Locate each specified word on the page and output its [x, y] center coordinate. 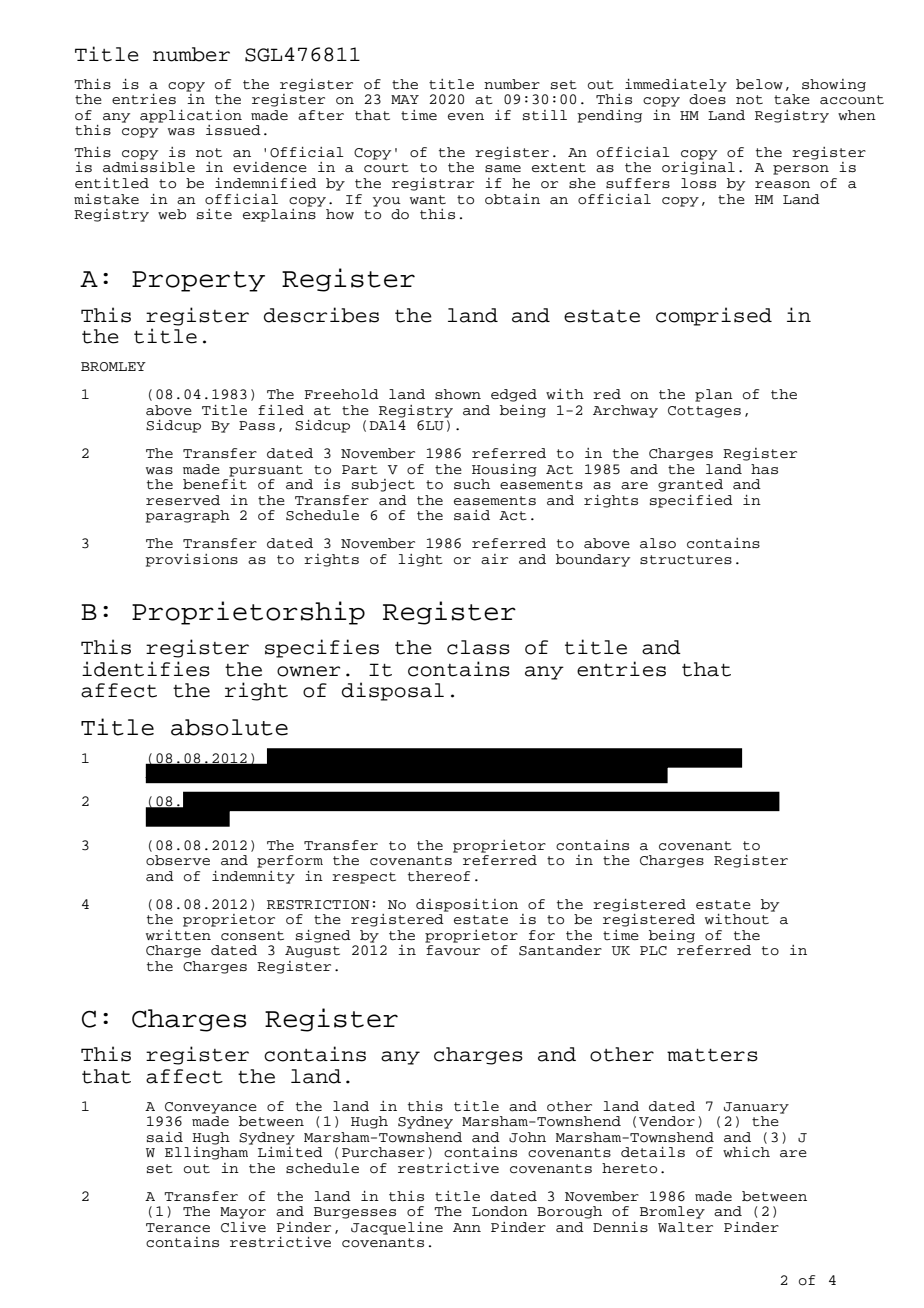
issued [233, 130]
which [746, 1152]
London [500, 1211]
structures [686, 560]
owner [308, 671]
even [466, 116]
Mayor [243, 1213]
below [759, 84]
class [478, 647]
